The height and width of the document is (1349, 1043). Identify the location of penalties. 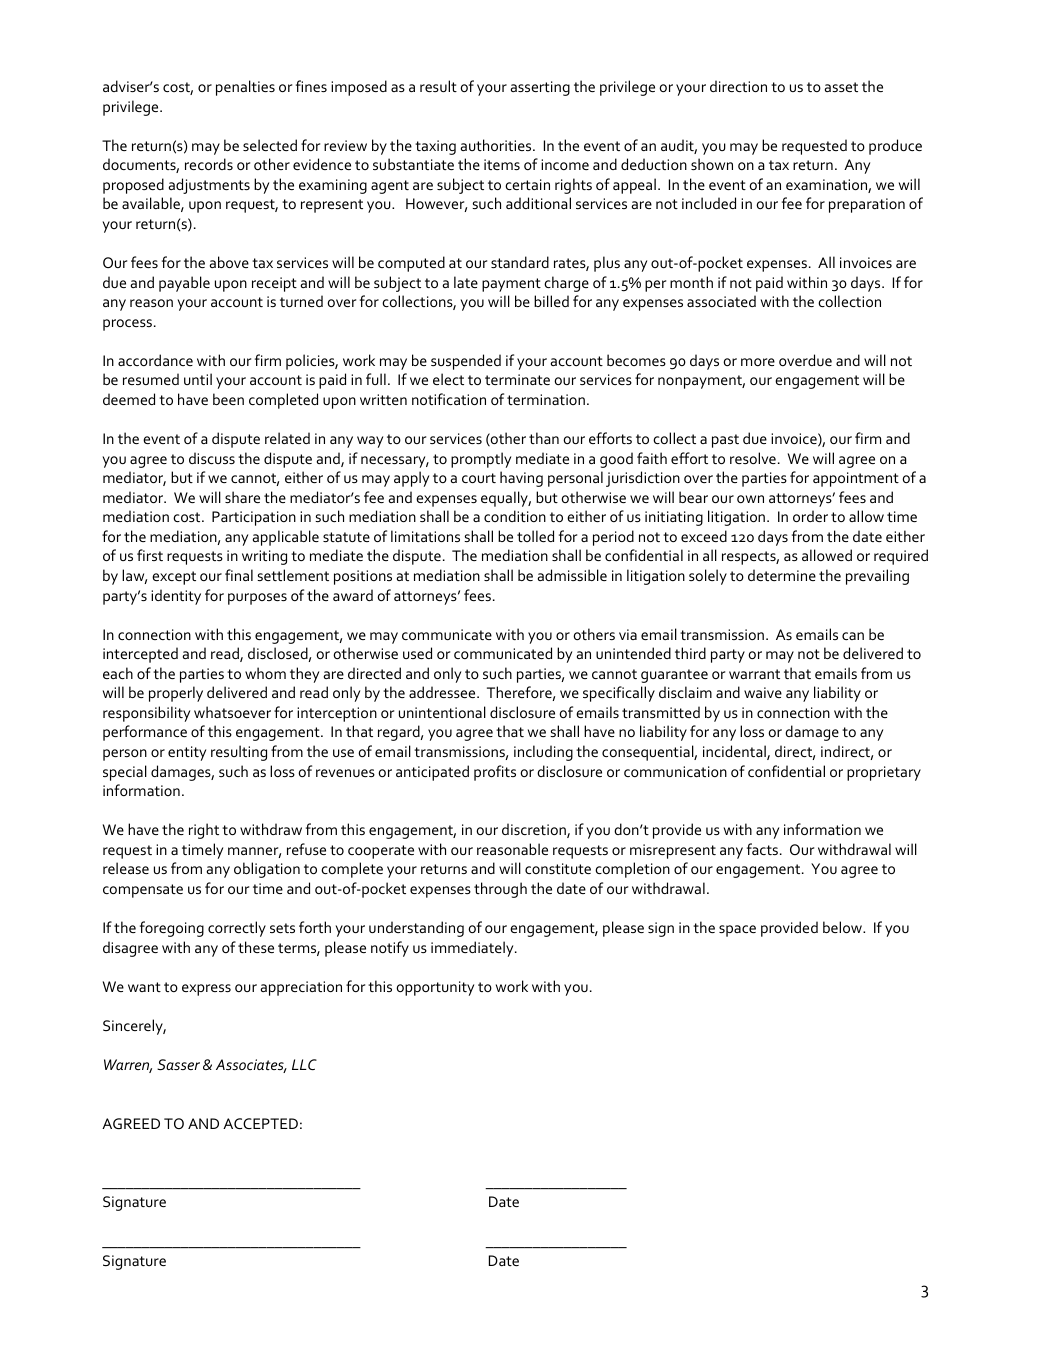
(245, 88).
